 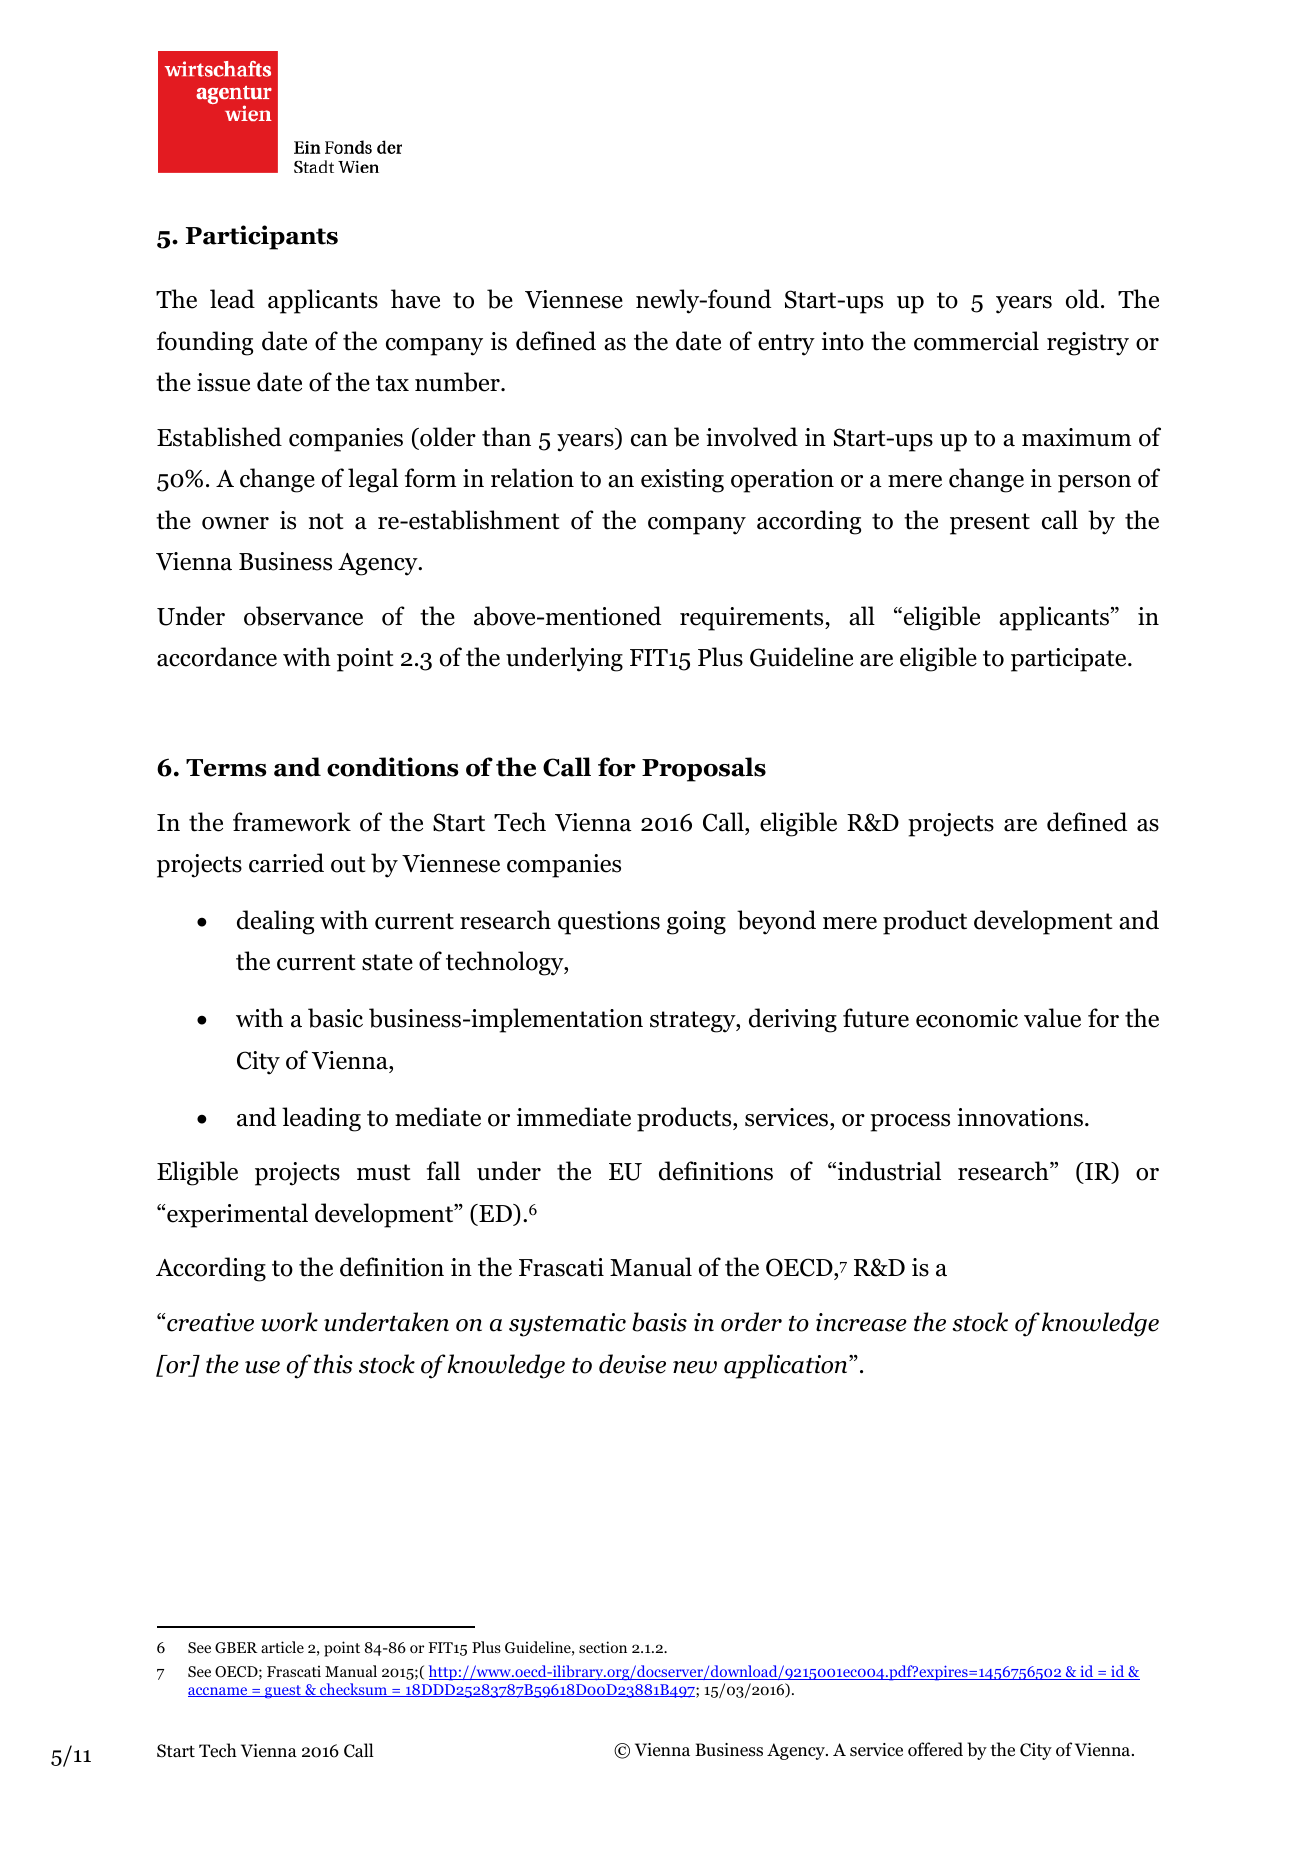 What do you see at coordinates (237, 1215) in the screenshot?
I see `experimental` at bounding box center [237, 1215].
